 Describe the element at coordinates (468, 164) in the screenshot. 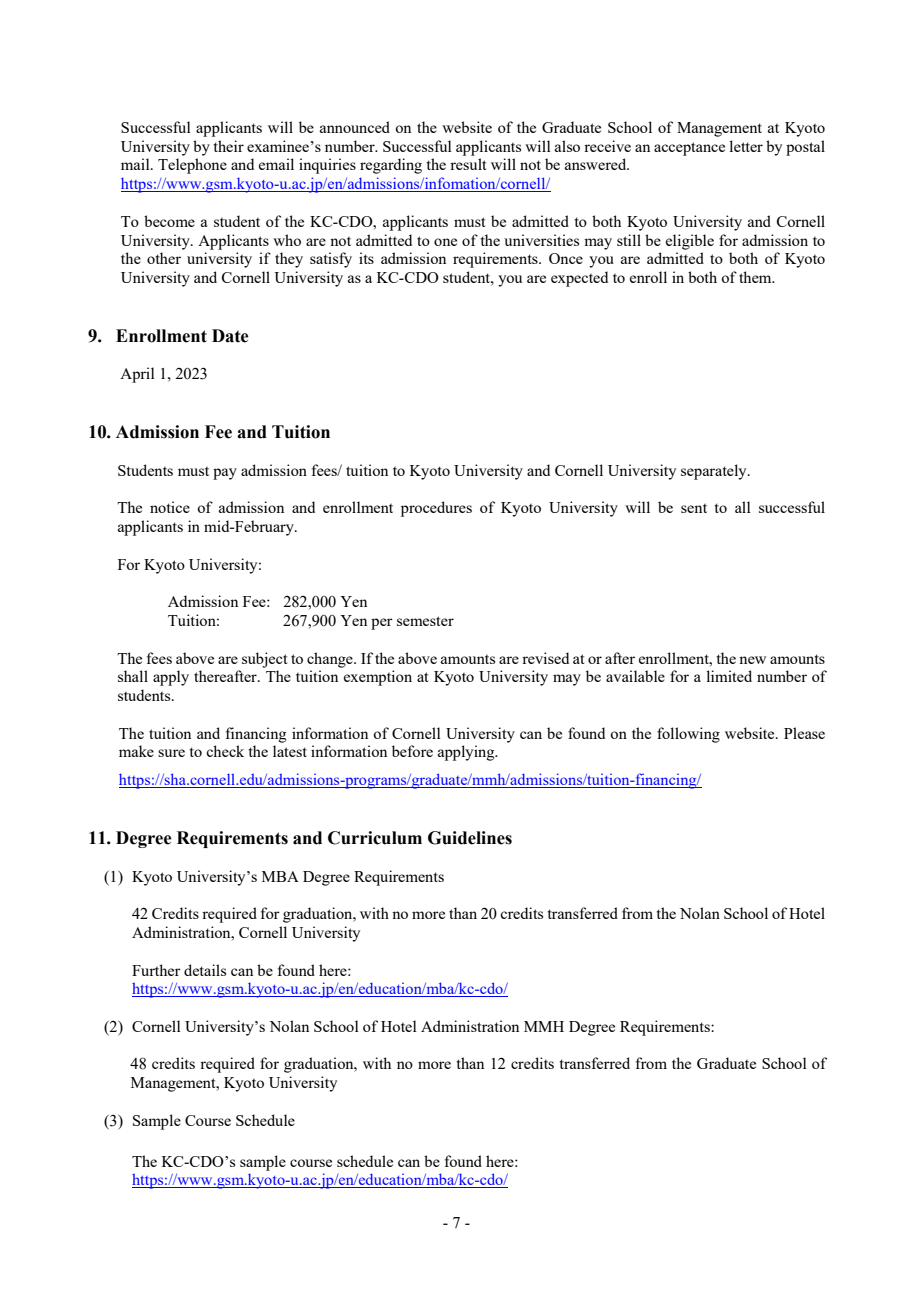

I see `result` at that location.
